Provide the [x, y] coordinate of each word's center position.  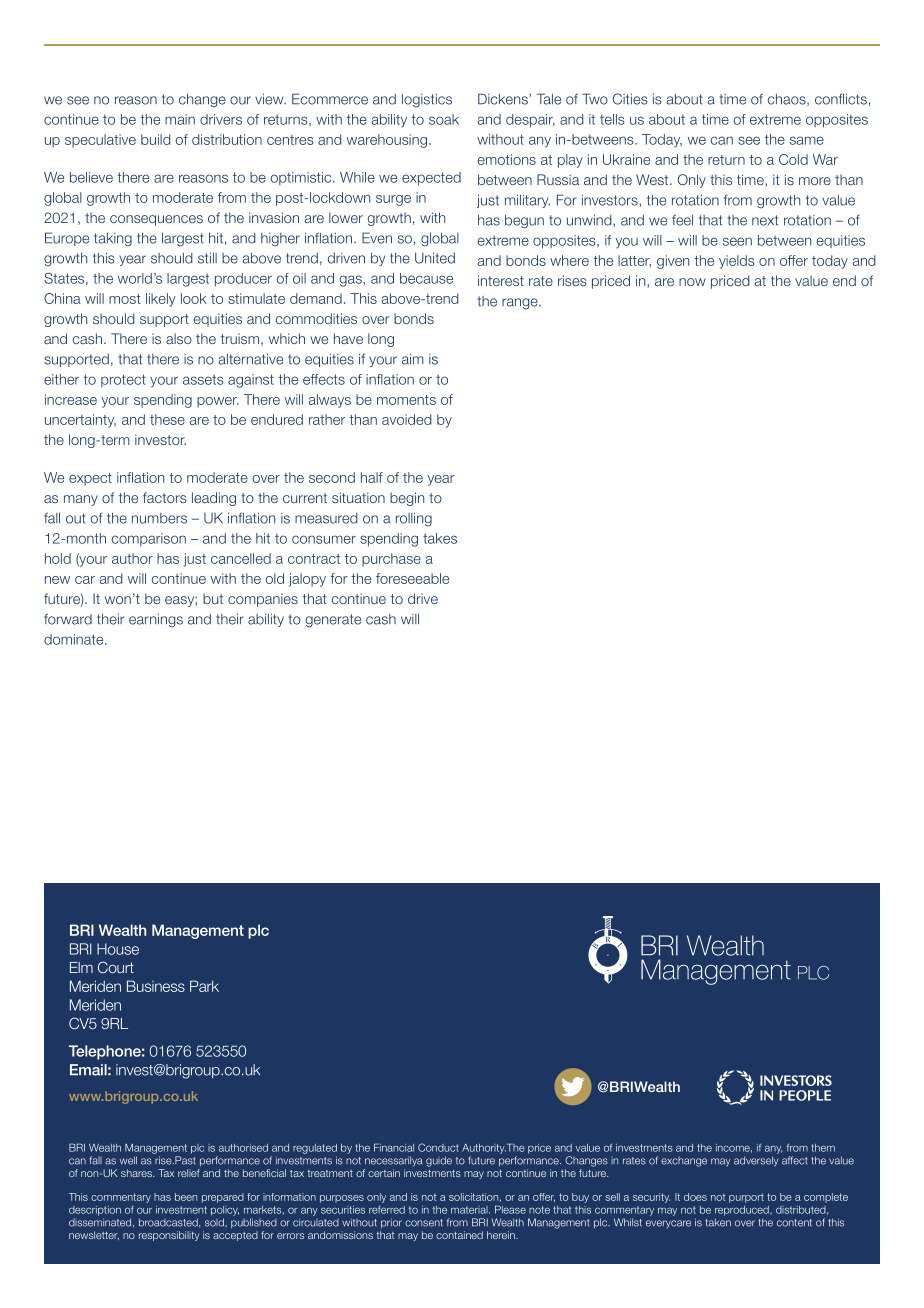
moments [406, 400]
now [692, 282]
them [823, 1148]
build [156, 139]
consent [424, 1223]
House [118, 949]
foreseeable [412, 578]
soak [444, 119]
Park [204, 986]
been [186, 1197]
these [167, 419]
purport [746, 1198]
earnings [156, 621]
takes [440, 538]
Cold [793, 159]
